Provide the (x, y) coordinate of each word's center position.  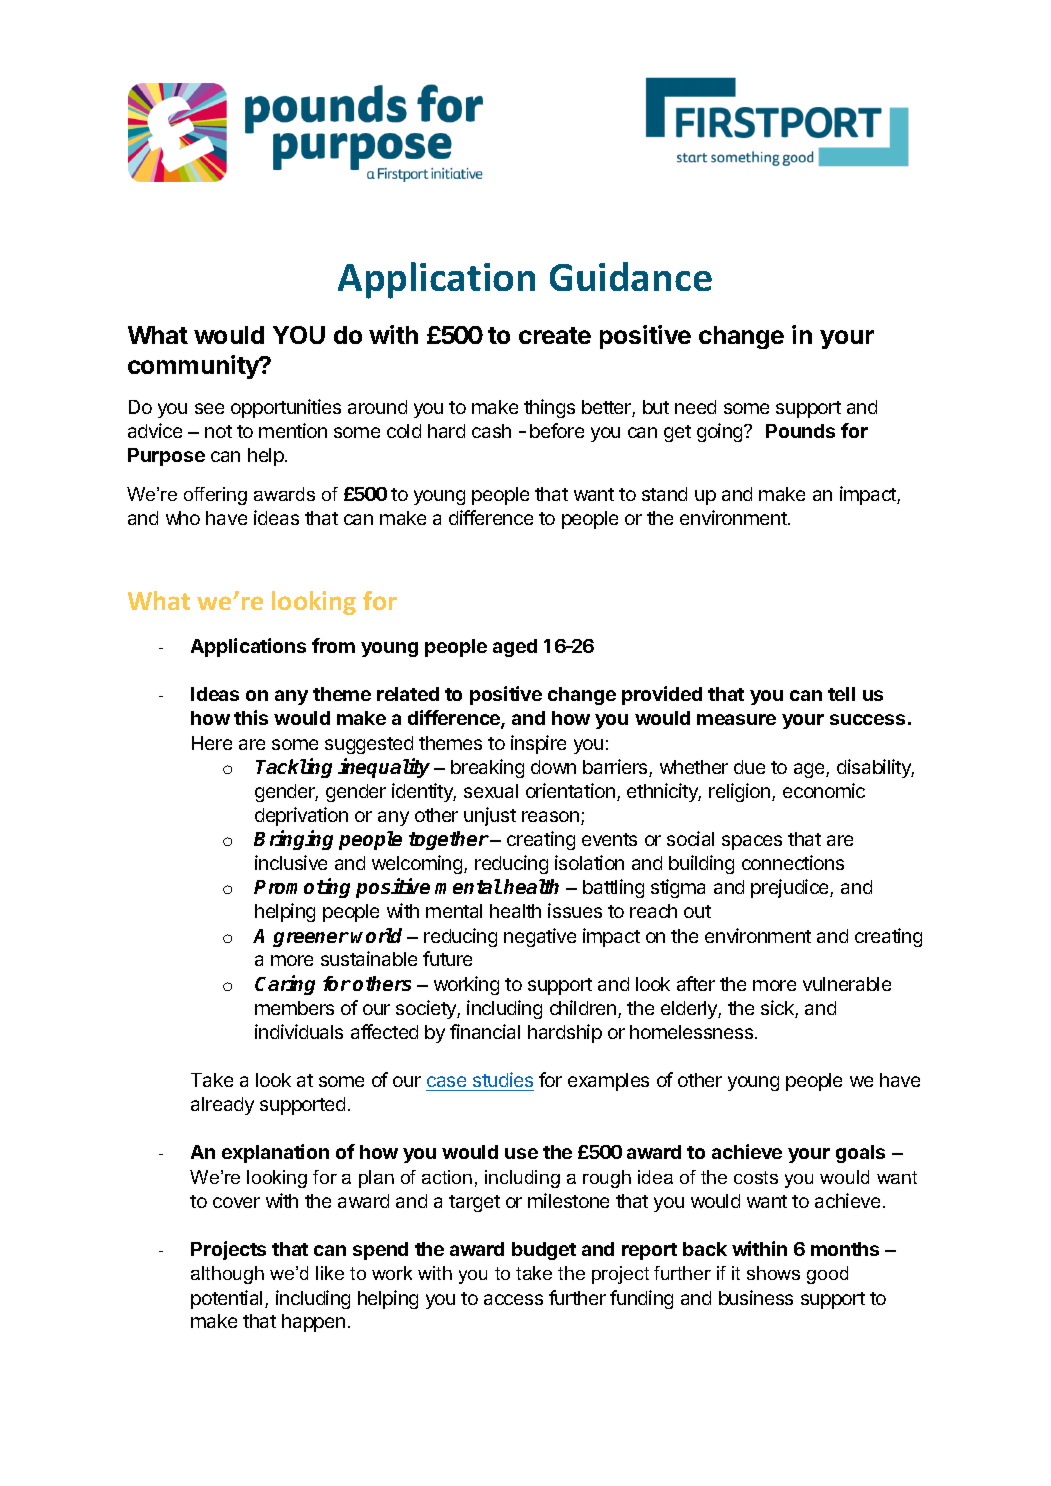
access (513, 1299)
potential (226, 1299)
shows (773, 1273)
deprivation (301, 816)
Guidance (631, 276)
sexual (491, 791)
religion (741, 792)
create (555, 335)
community (194, 367)
